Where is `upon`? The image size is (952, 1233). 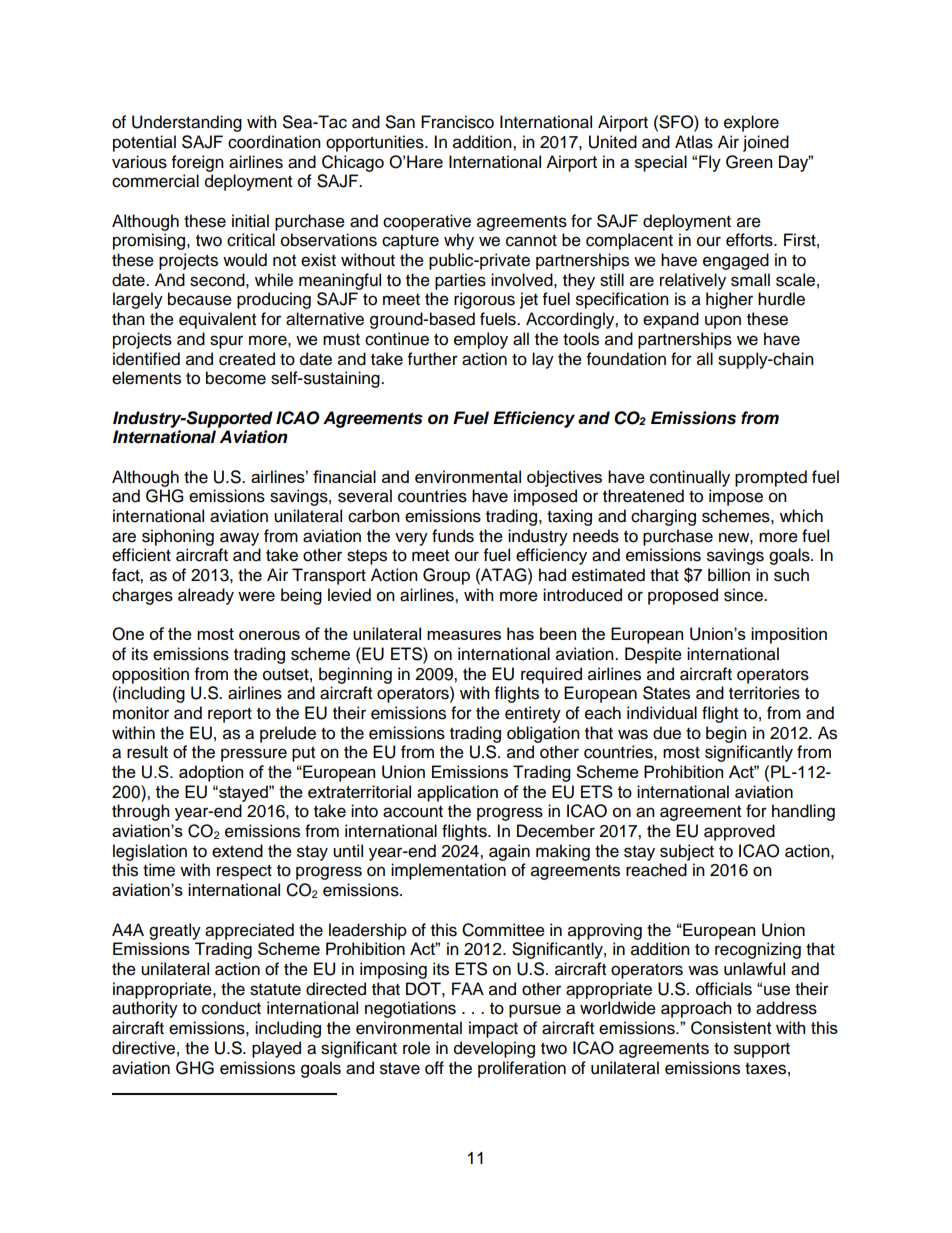 upon is located at coordinates (723, 322).
